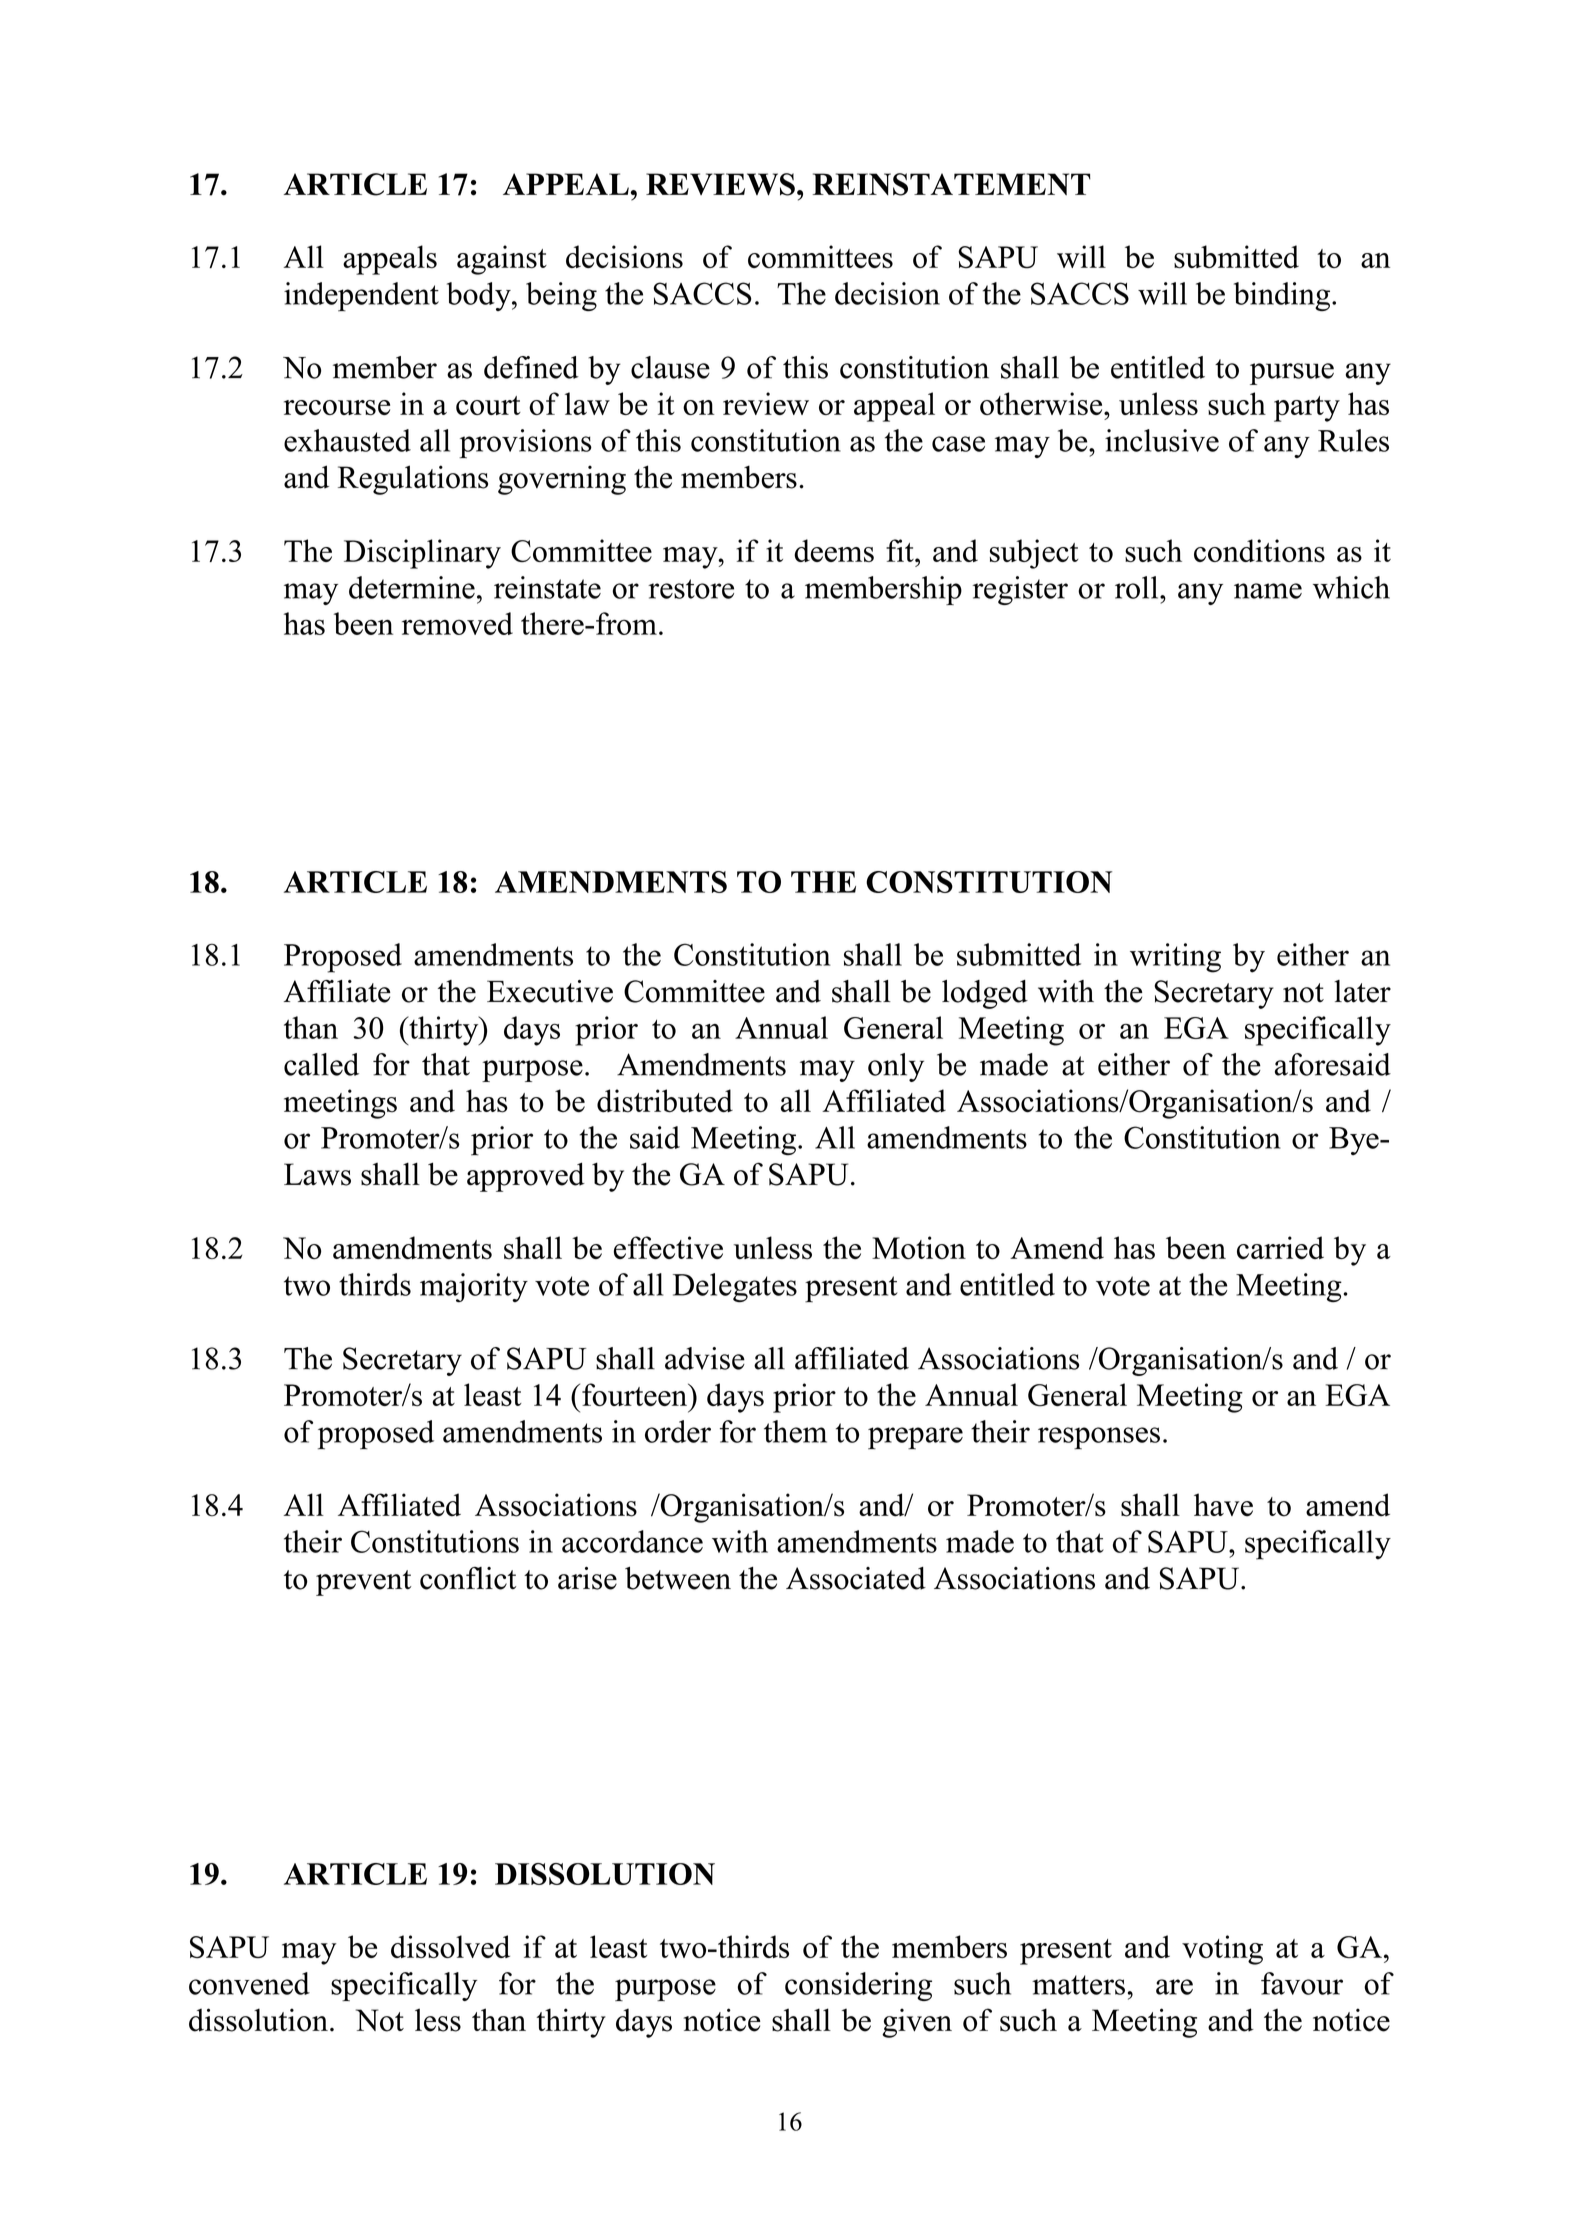  Describe the element at coordinates (361, 297) in the image. I see `independent` at that location.
